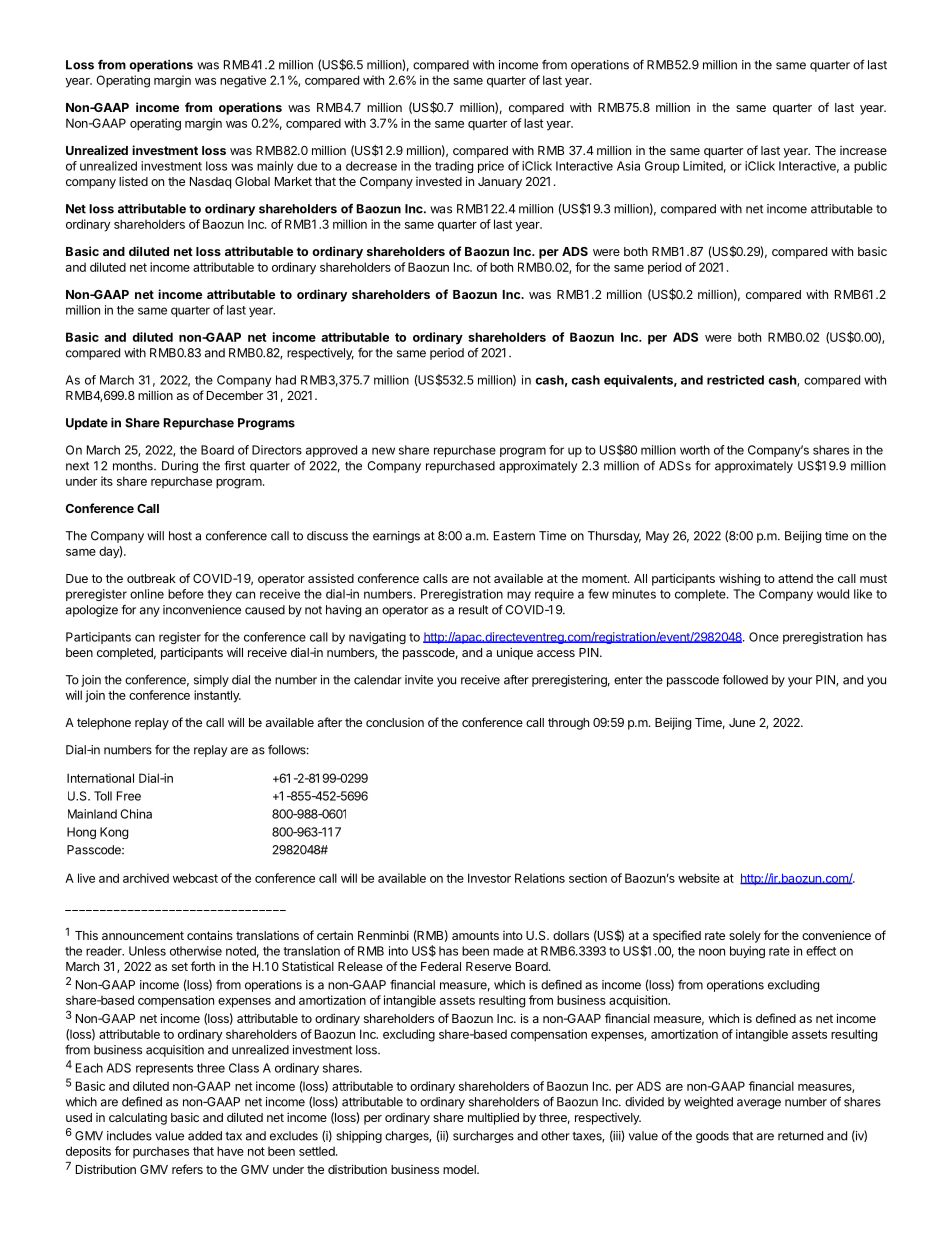 The height and width of the screenshot is (1233, 952). What do you see at coordinates (764, 637) in the screenshot?
I see `Once` at bounding box center [764, 637].
